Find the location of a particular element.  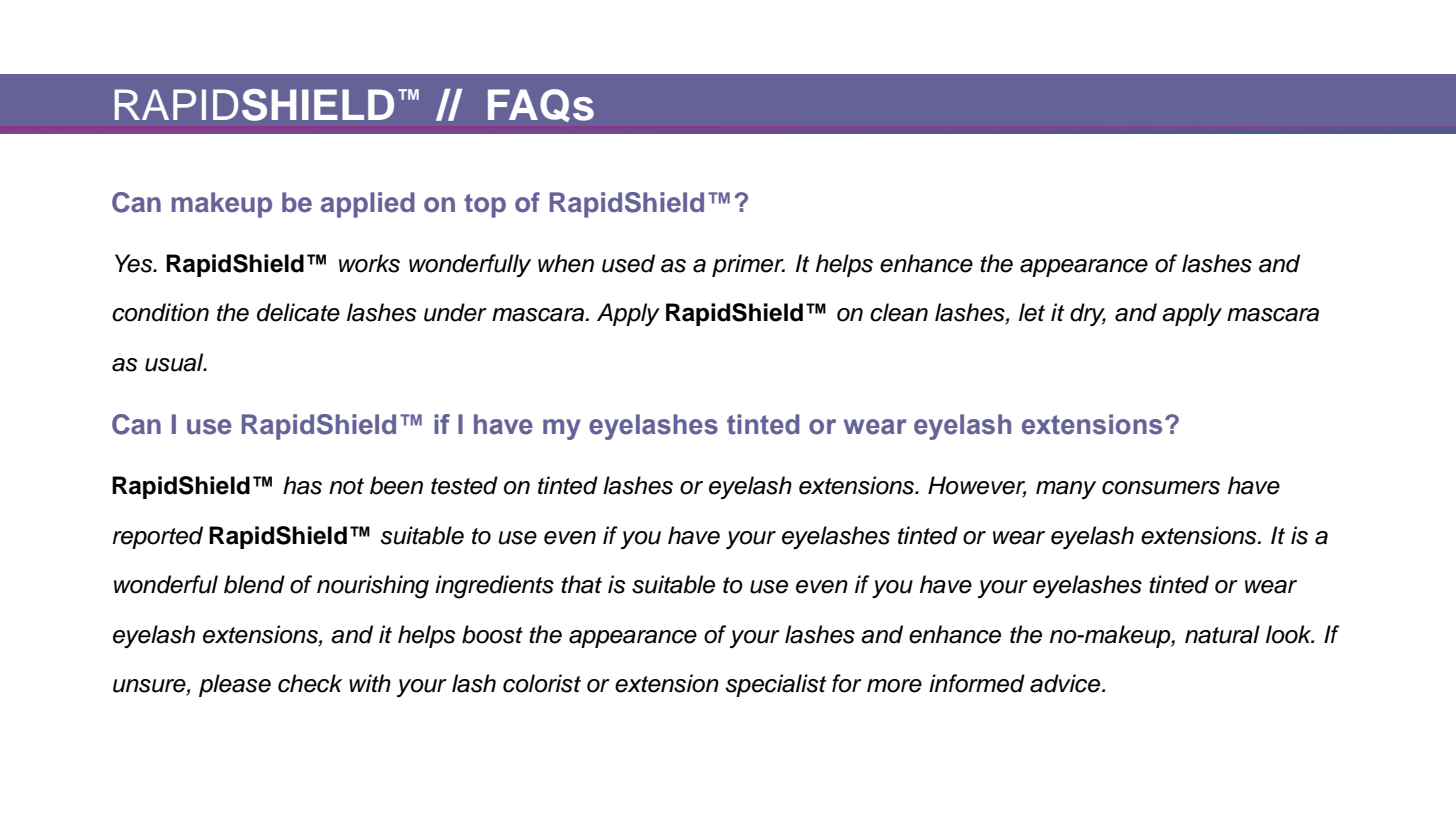

that is located at coordinates (581, 584).
